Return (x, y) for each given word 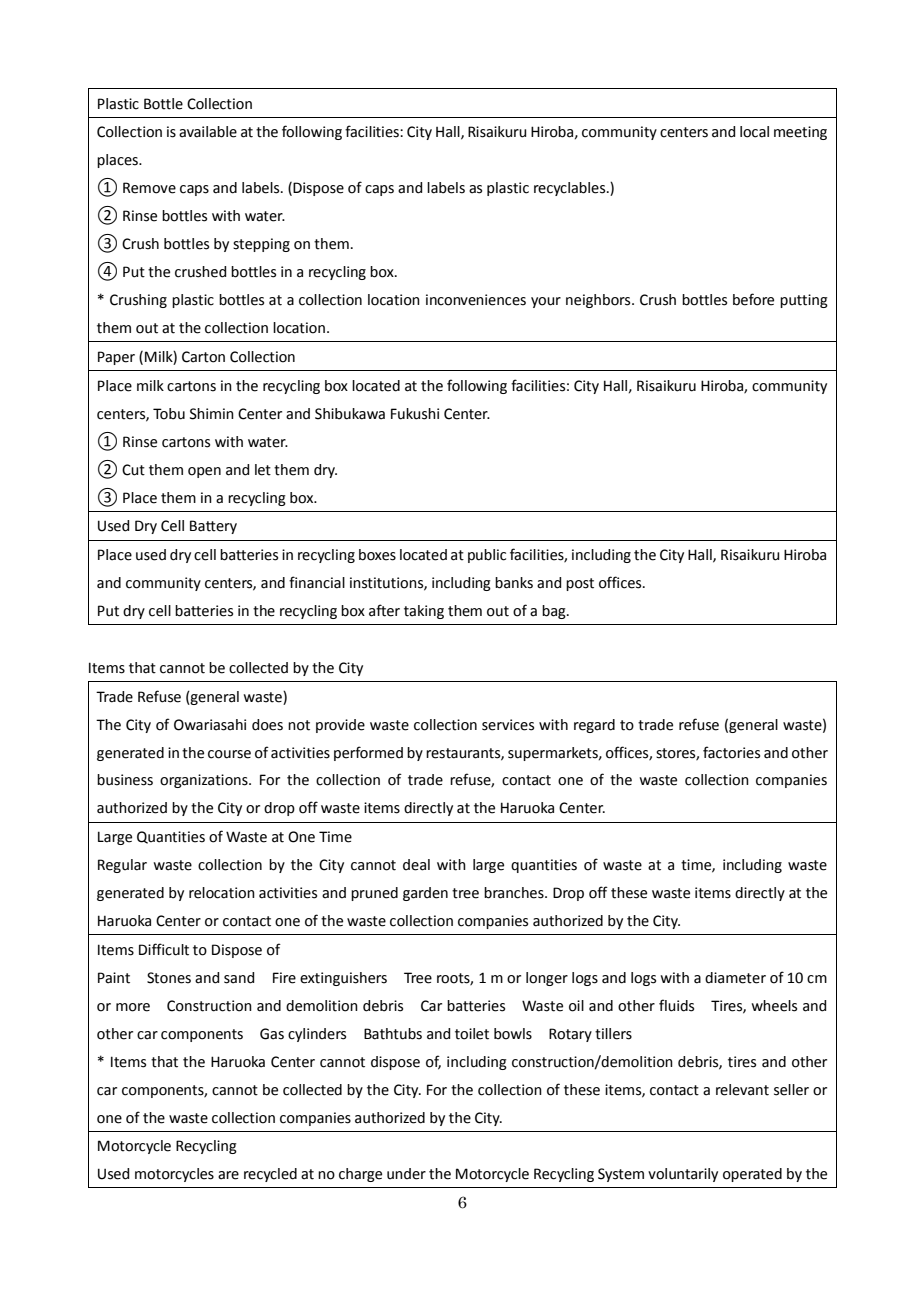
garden (425, 894)
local (754, 132)
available (208, 132)
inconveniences (476, 300)
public (487, 556)
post (580, 584)
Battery (213, 527)
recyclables (571, 189)
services (508, 725)
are (228, 1175)
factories (731, 752)
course (229, 754)
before (753, 299)
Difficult (164, 949)
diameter (735, 978)
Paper (116, 358)
